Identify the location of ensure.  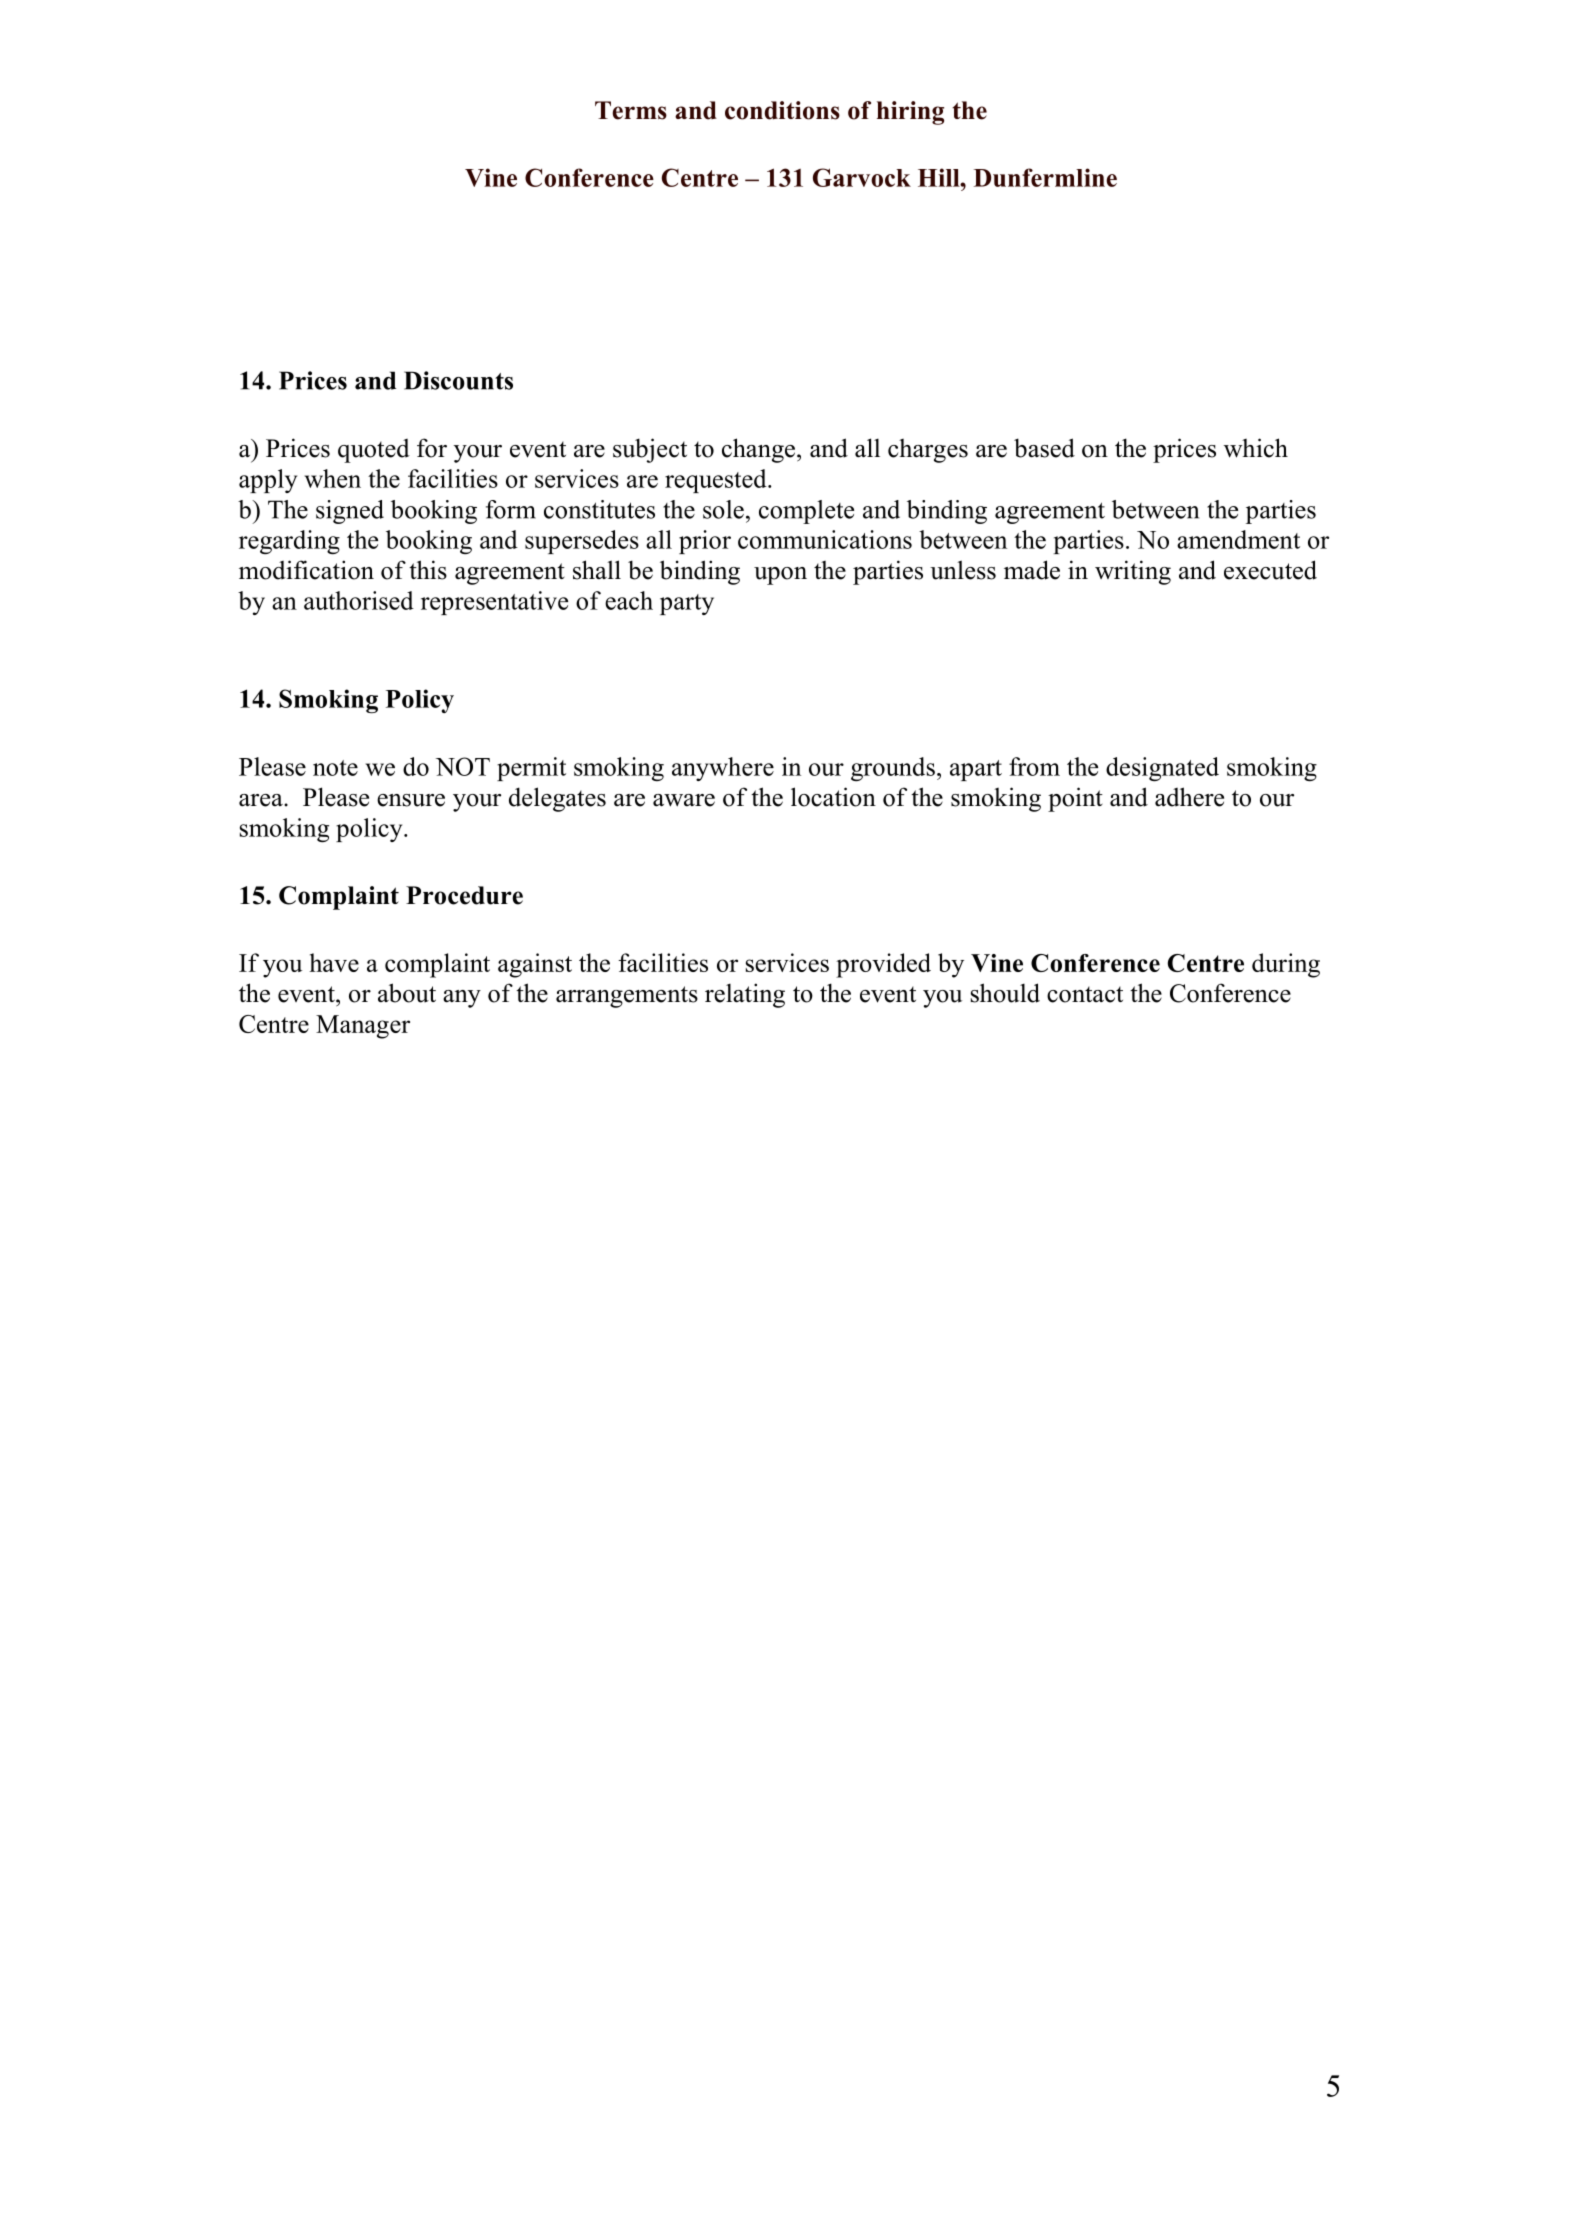
(411, 800).
